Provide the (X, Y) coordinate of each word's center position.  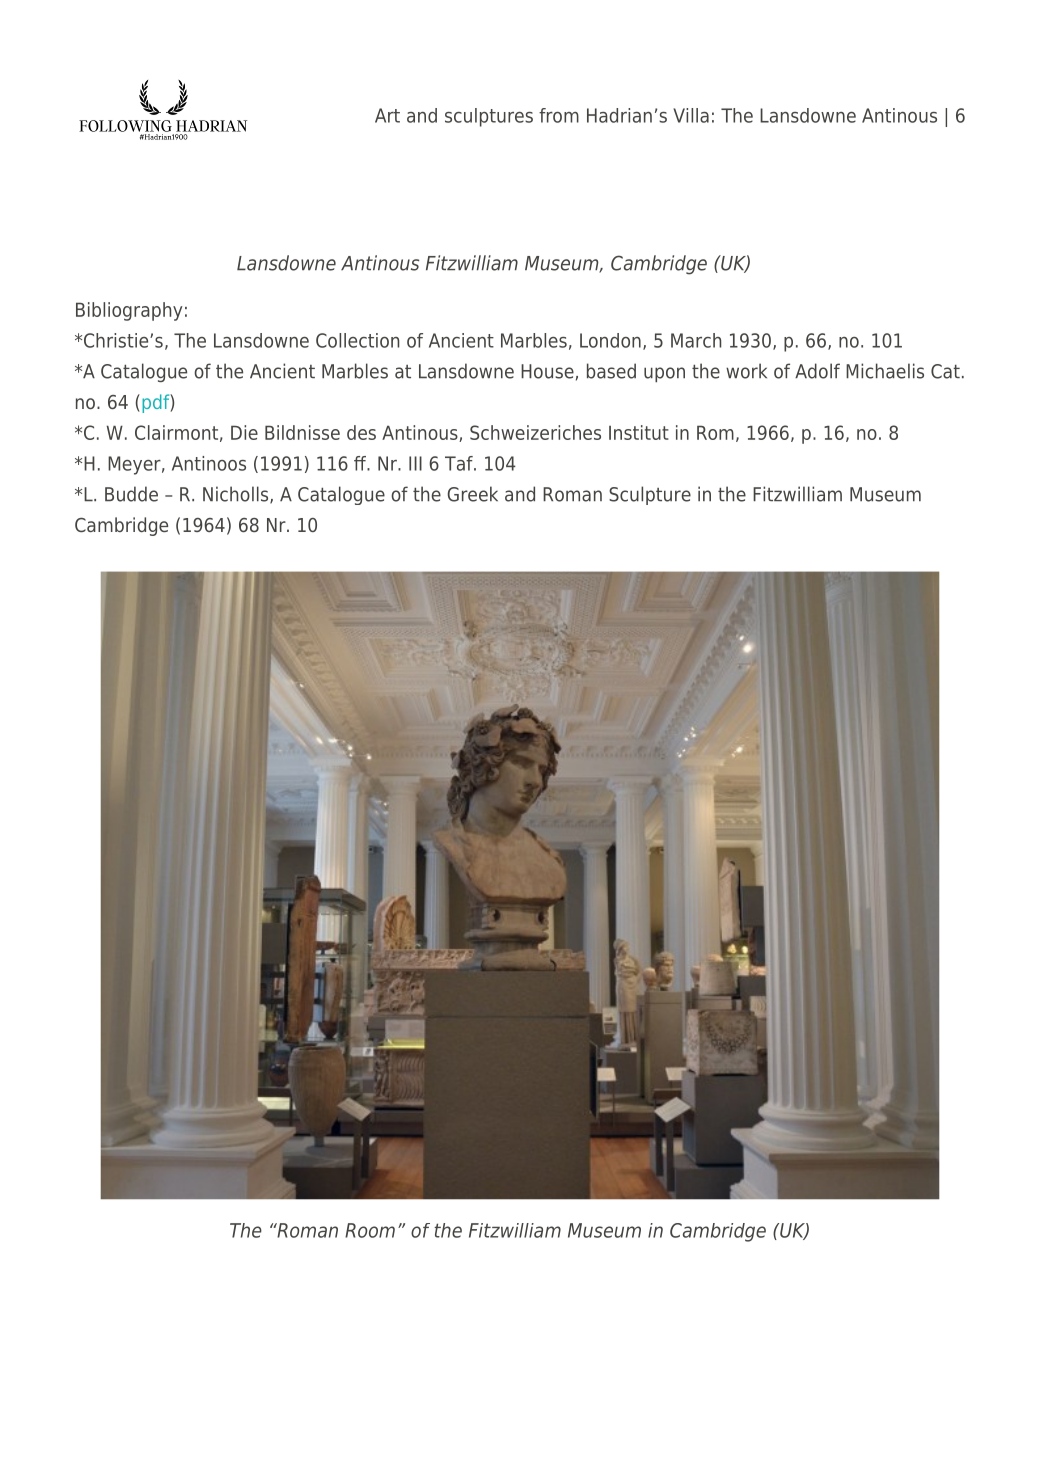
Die (244, 432)
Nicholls (237, 495)
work (746, 371)
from (559, 115)
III (415, 463)
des (361, 432)
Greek (472, 494)
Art (387, 115)
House (547, 371)
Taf (460, 463)
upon (664, 374)
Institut (639, 432)
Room (370, 1230)
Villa (691, 115)
